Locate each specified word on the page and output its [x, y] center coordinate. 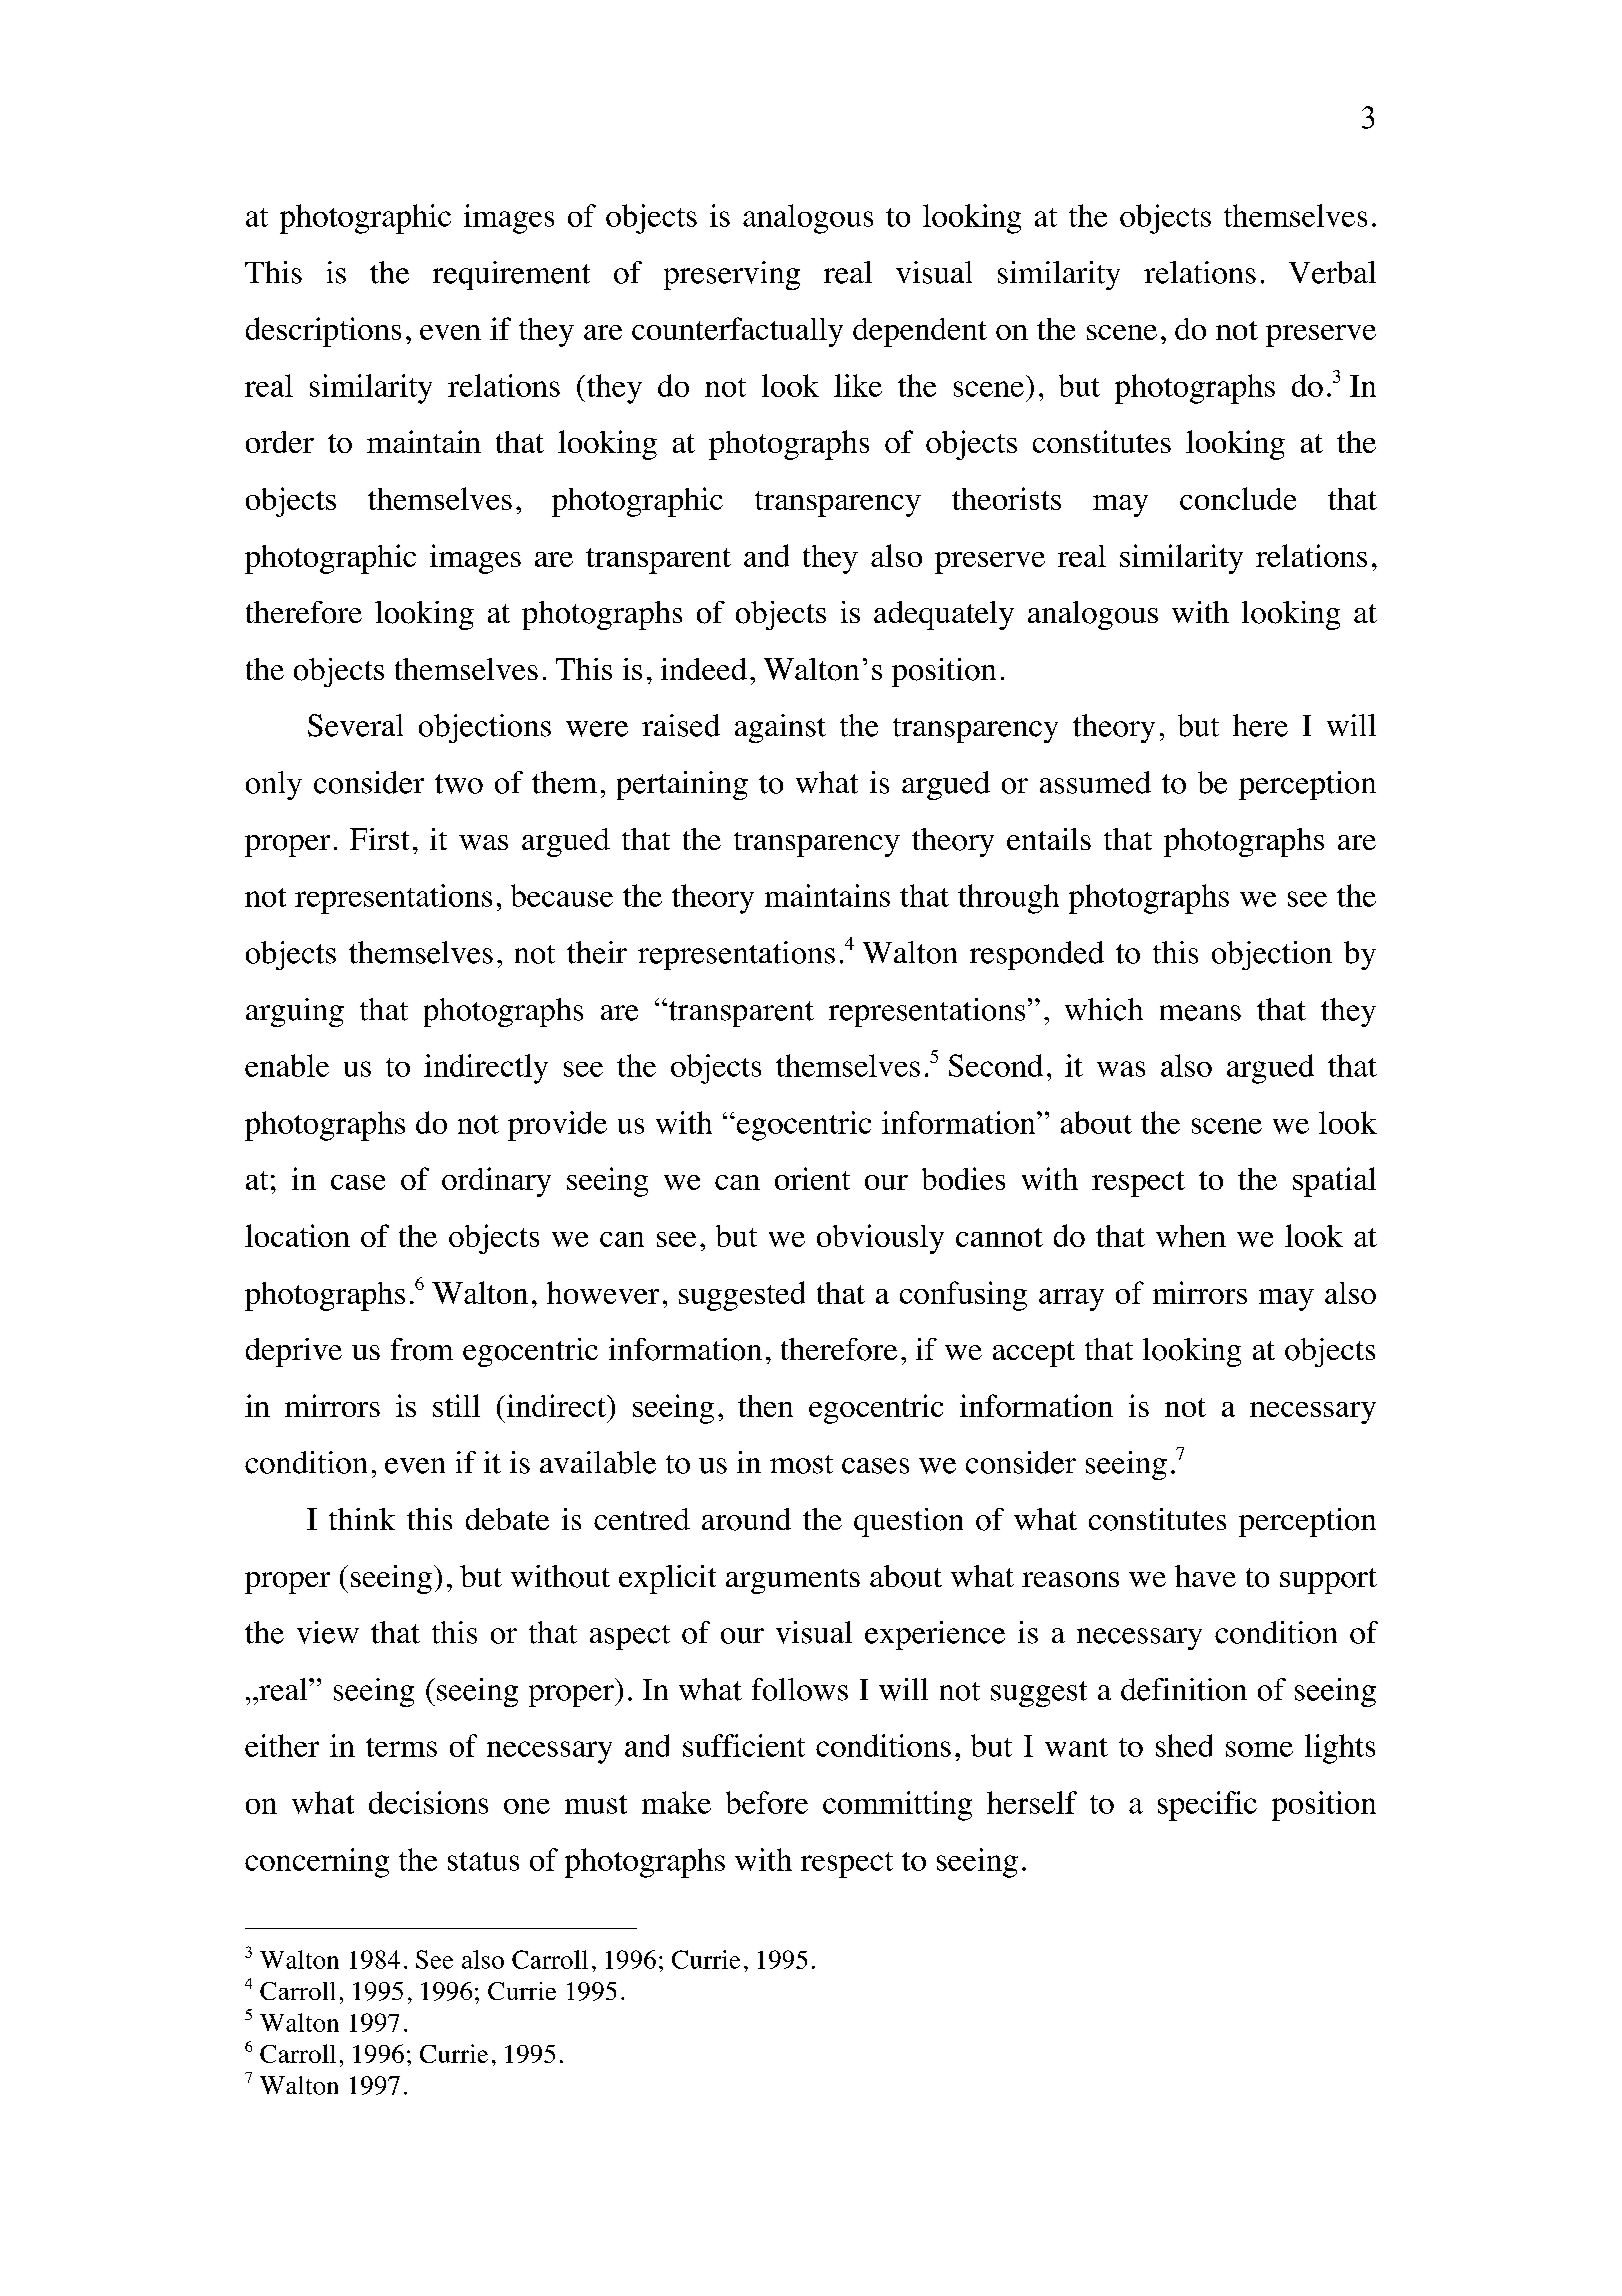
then [765, 1406]
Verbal [1332, 272]
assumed [1095, 782]
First [379, 839]
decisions [428, 1802]
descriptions [323, 332]
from [422, 1349]
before [767, 1802]
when [1191, 1236]
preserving [732, 275]
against [780, 728]
